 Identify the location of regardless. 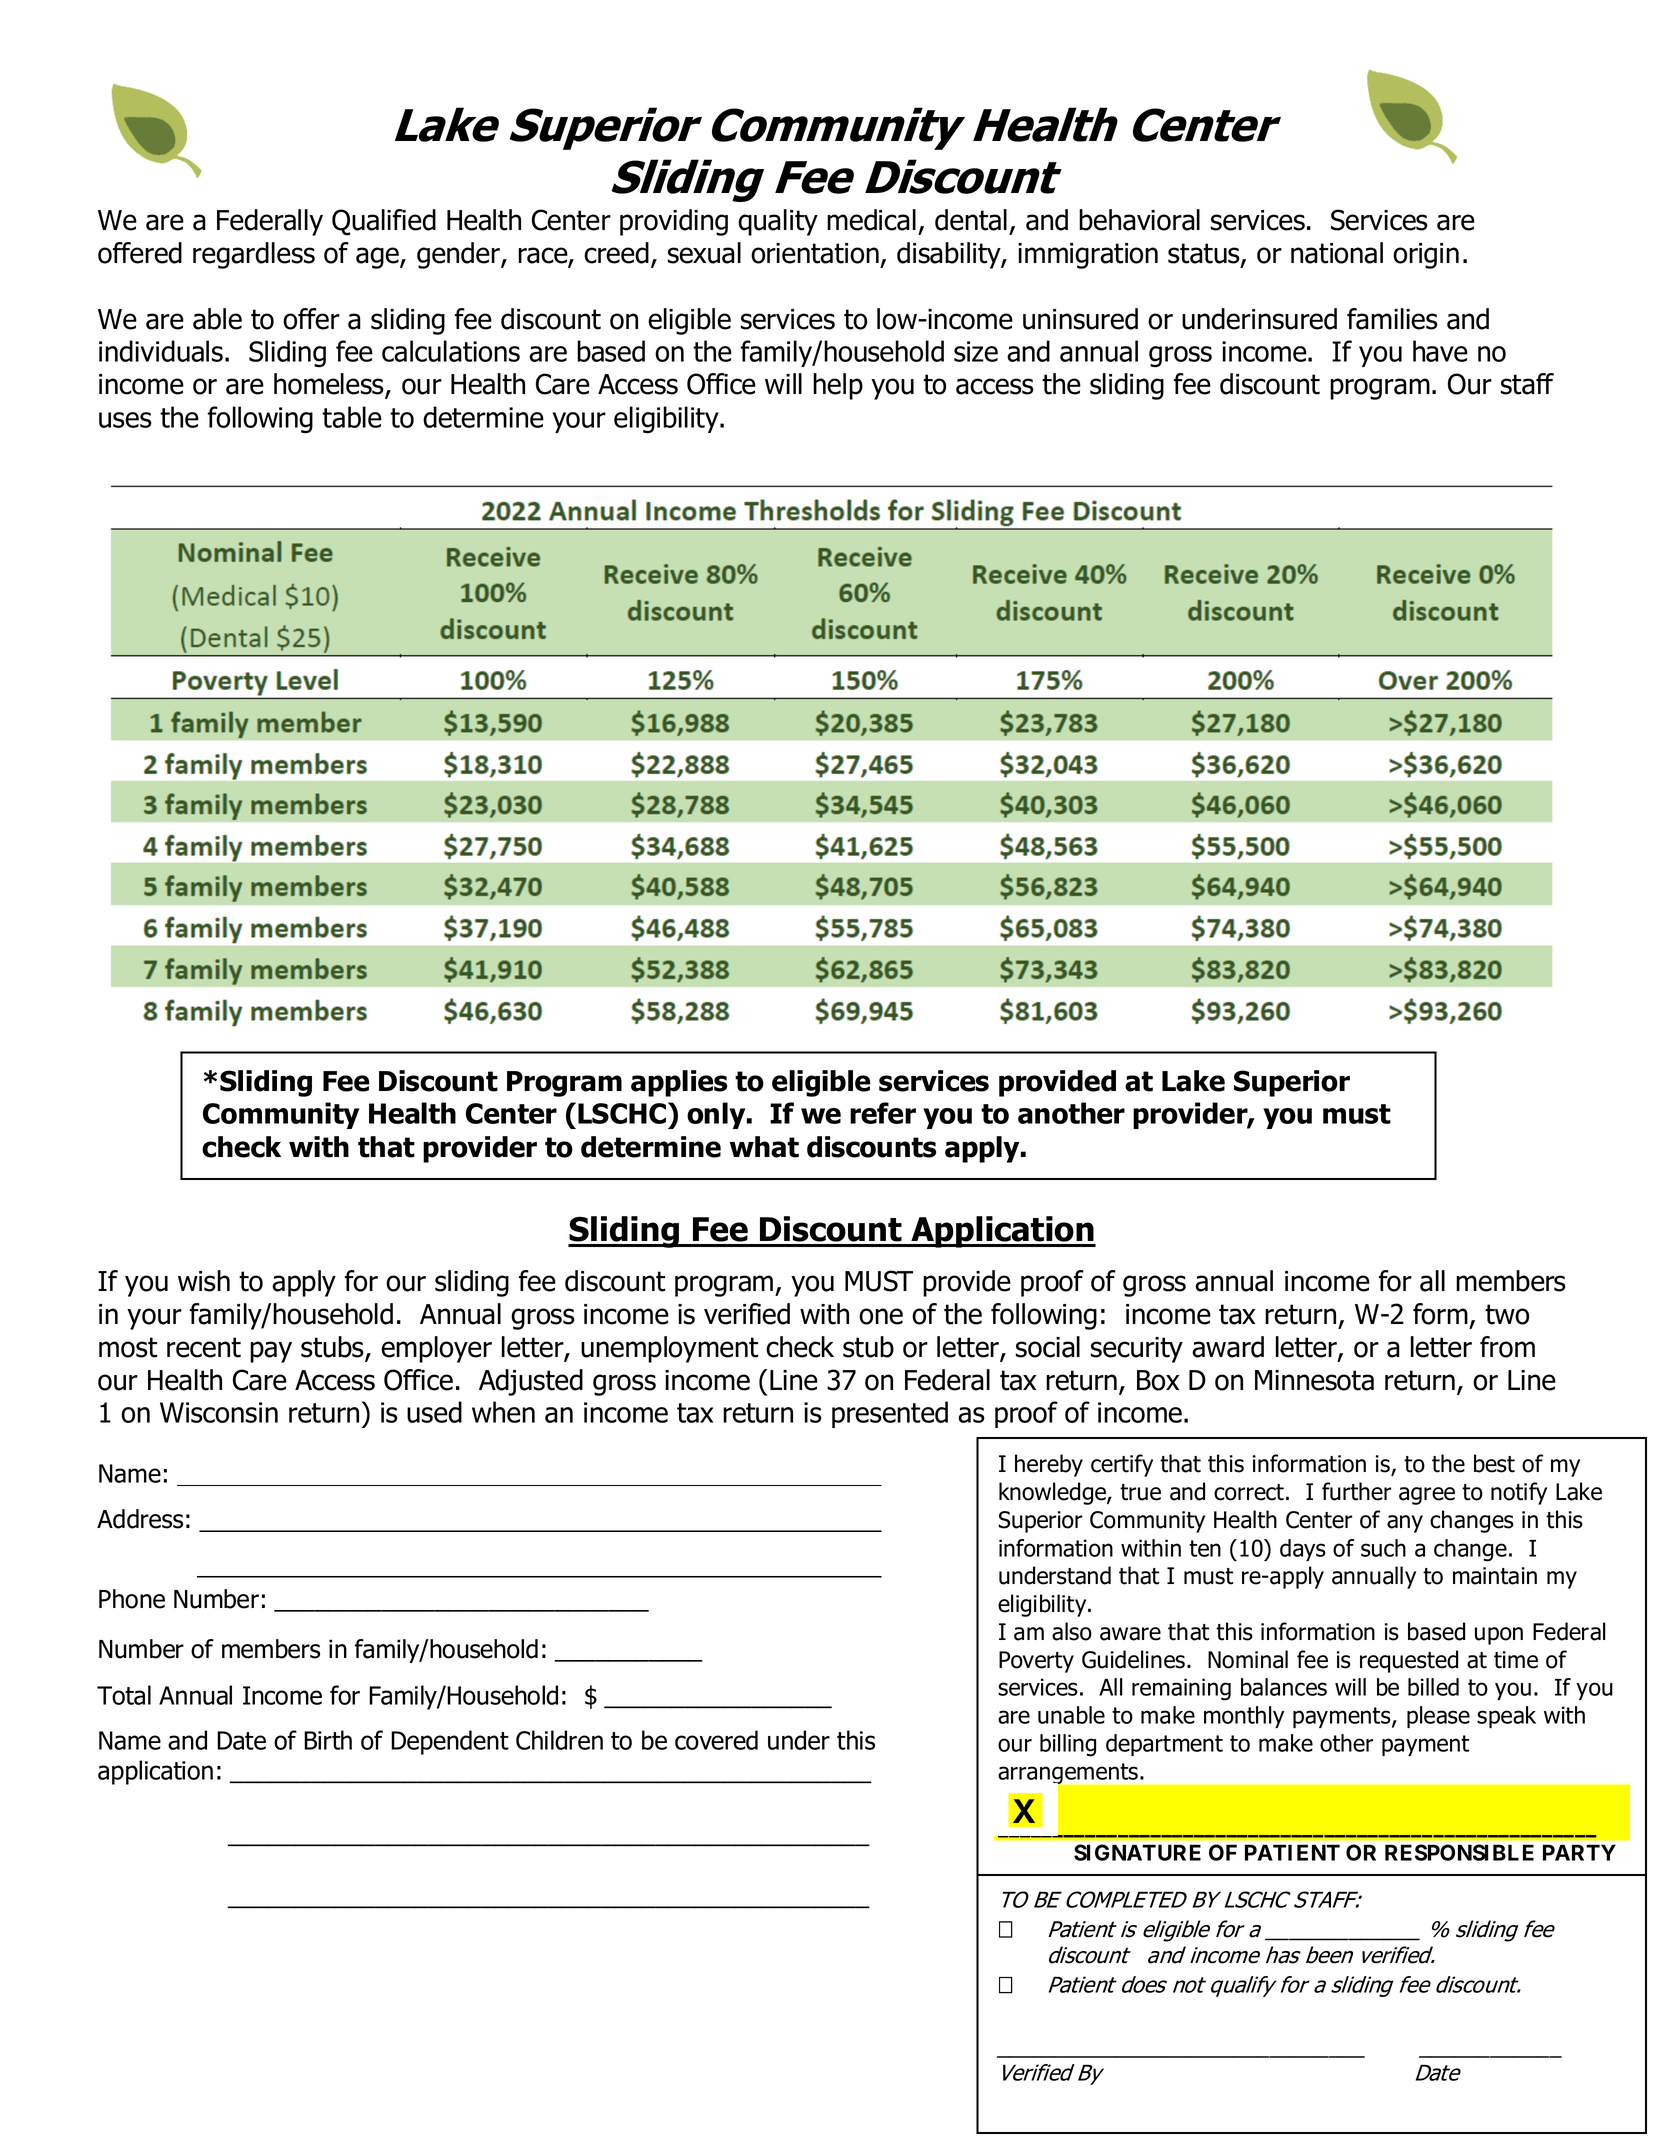
(254, 255).
